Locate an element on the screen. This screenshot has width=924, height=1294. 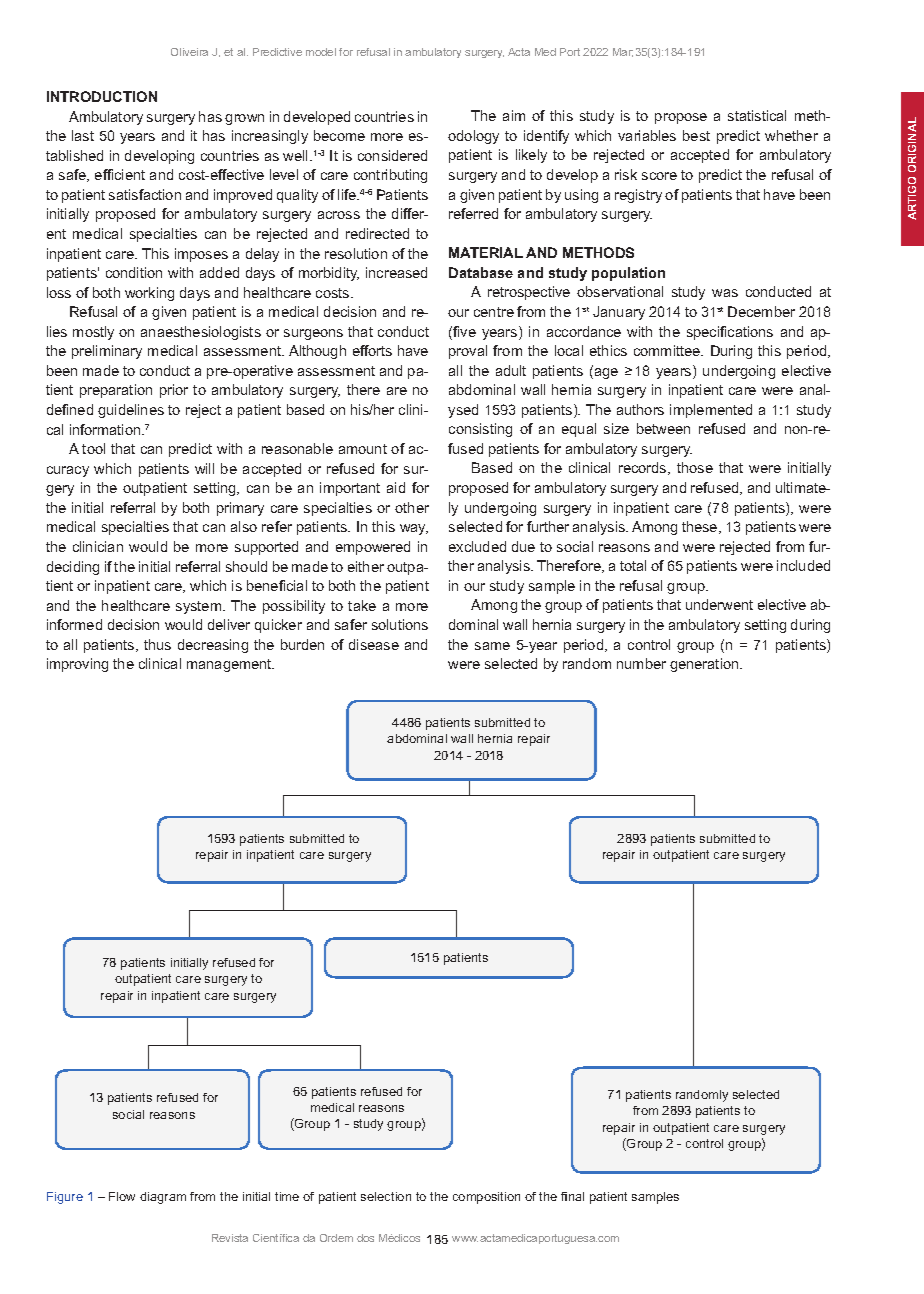
final is located at coordinates (572, 1196).
